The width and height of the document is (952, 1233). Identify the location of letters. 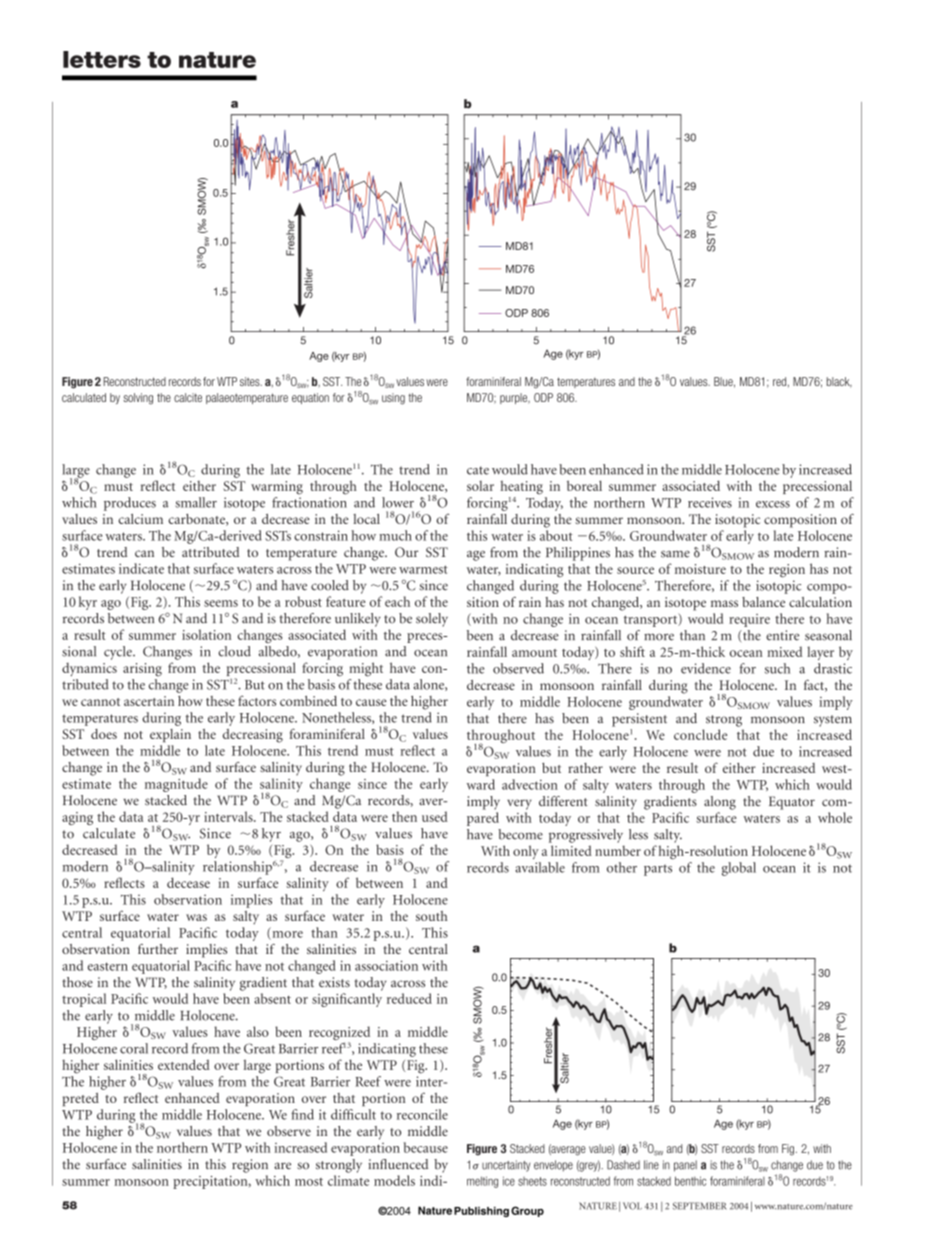
(102, 59).
